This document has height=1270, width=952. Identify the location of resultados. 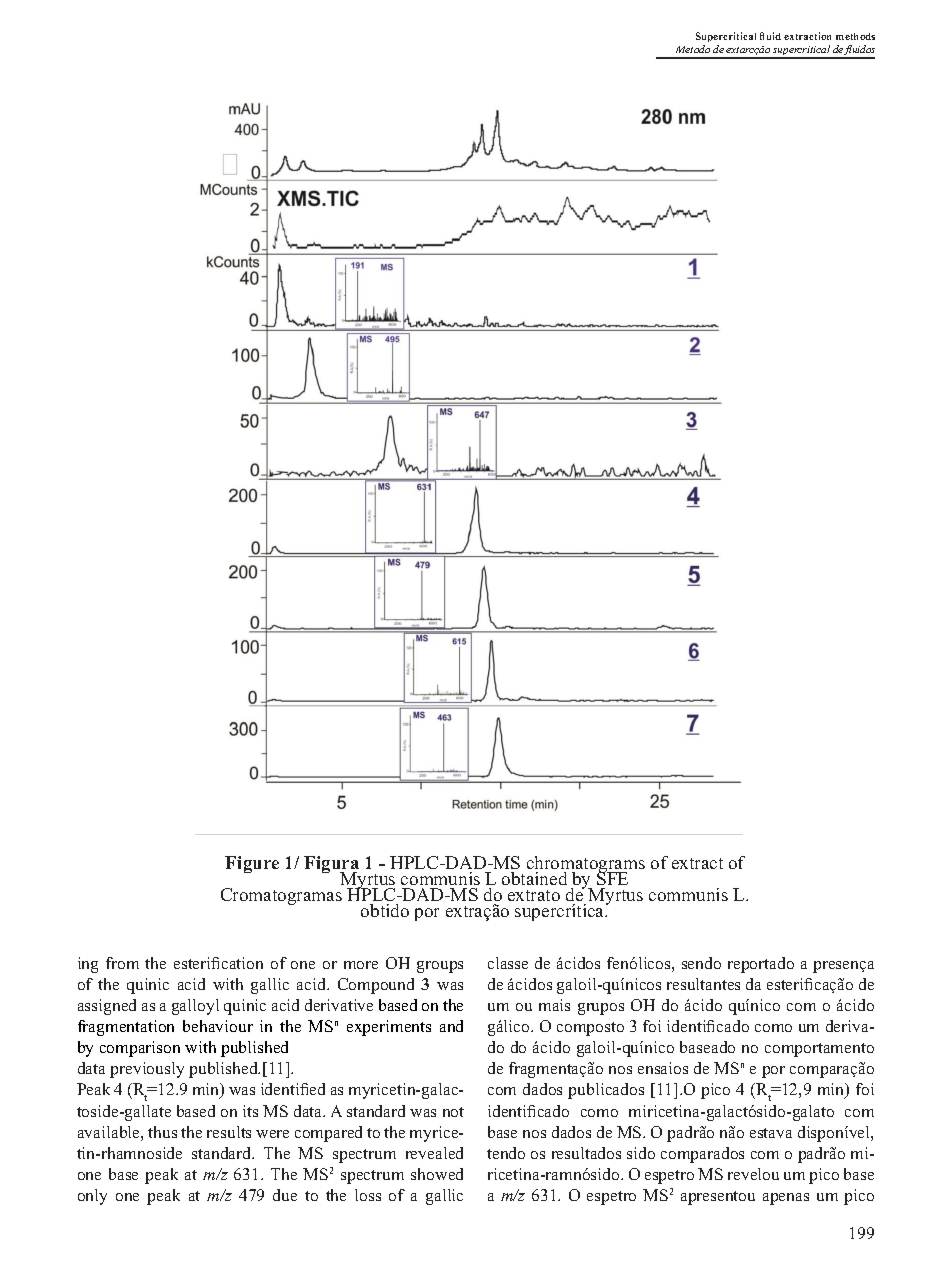
(586, 1153).
